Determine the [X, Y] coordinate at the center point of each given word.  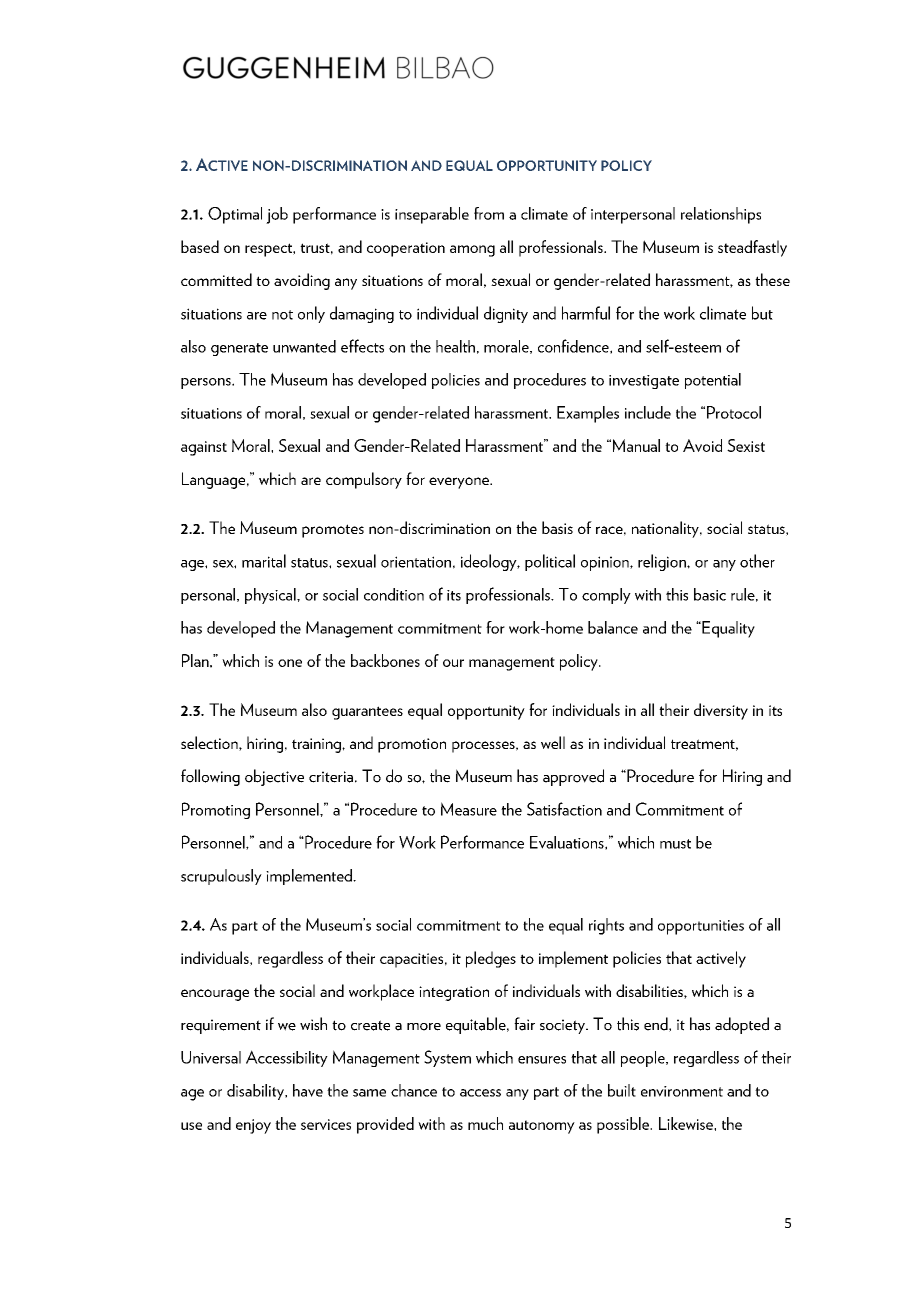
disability [257, 1092]
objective [274, 777]
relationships [721, 215]
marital [264, 561]
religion [663, 562]
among [472, 251]
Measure [469, 809]
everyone [460, 483]
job [277, 215]
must [675, 844]
